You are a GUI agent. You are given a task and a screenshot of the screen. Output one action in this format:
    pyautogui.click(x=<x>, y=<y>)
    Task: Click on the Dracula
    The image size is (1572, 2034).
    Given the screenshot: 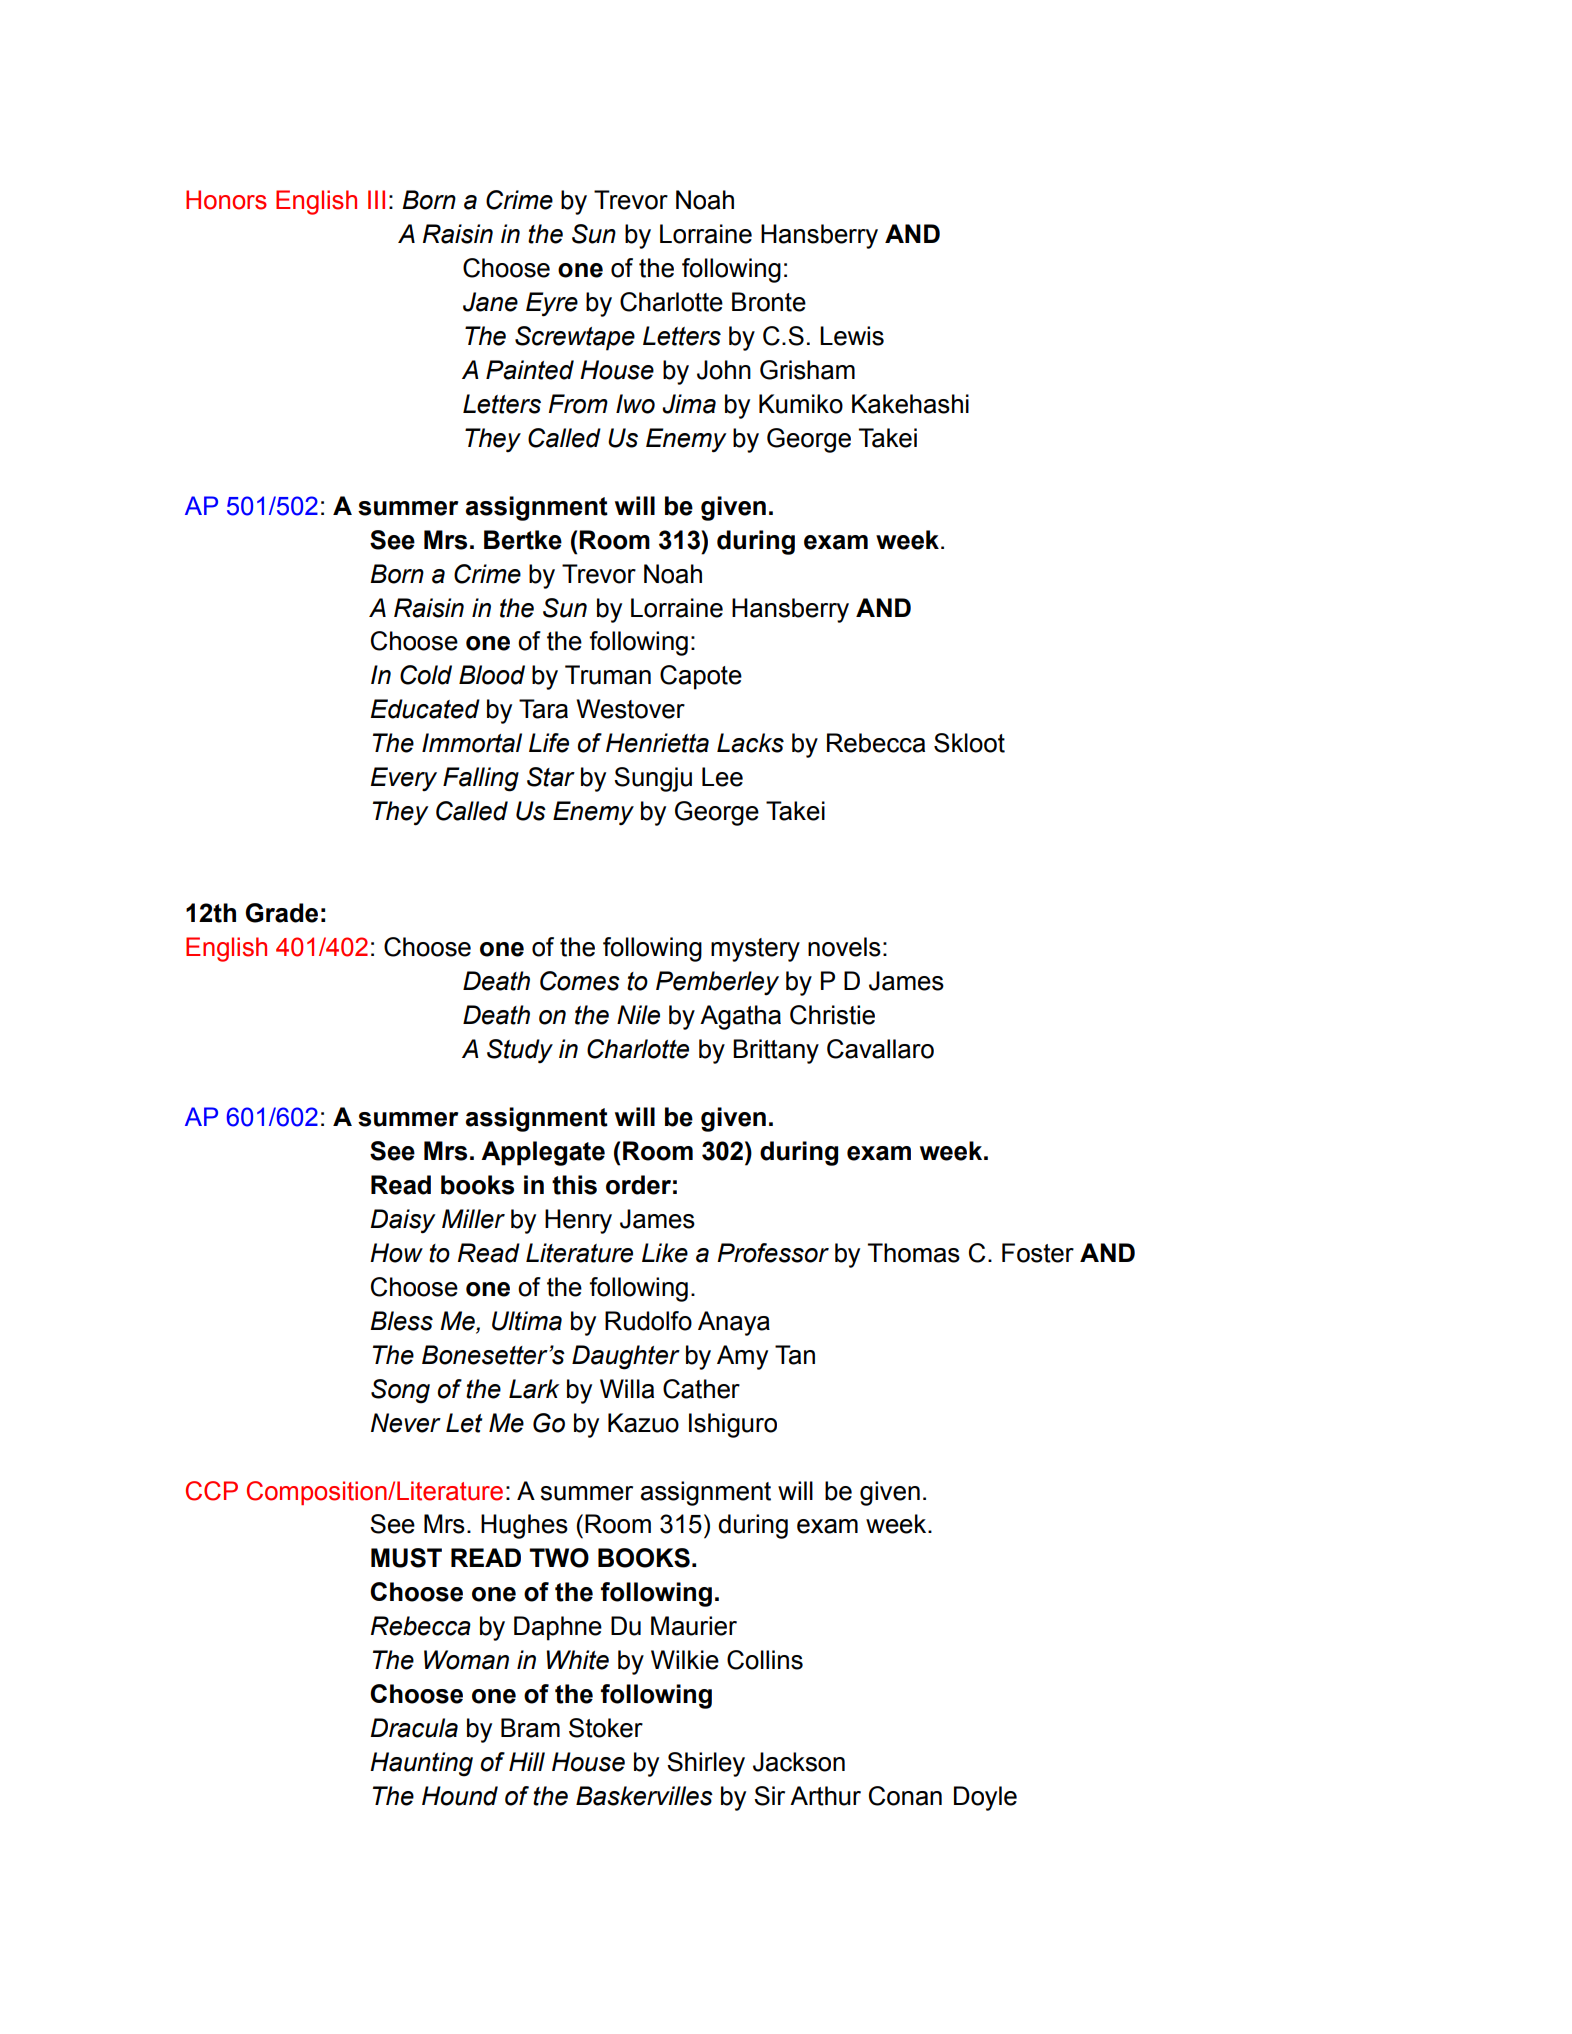 What is the action you would take?
    pyautogui.click(x=414, y=1728)
